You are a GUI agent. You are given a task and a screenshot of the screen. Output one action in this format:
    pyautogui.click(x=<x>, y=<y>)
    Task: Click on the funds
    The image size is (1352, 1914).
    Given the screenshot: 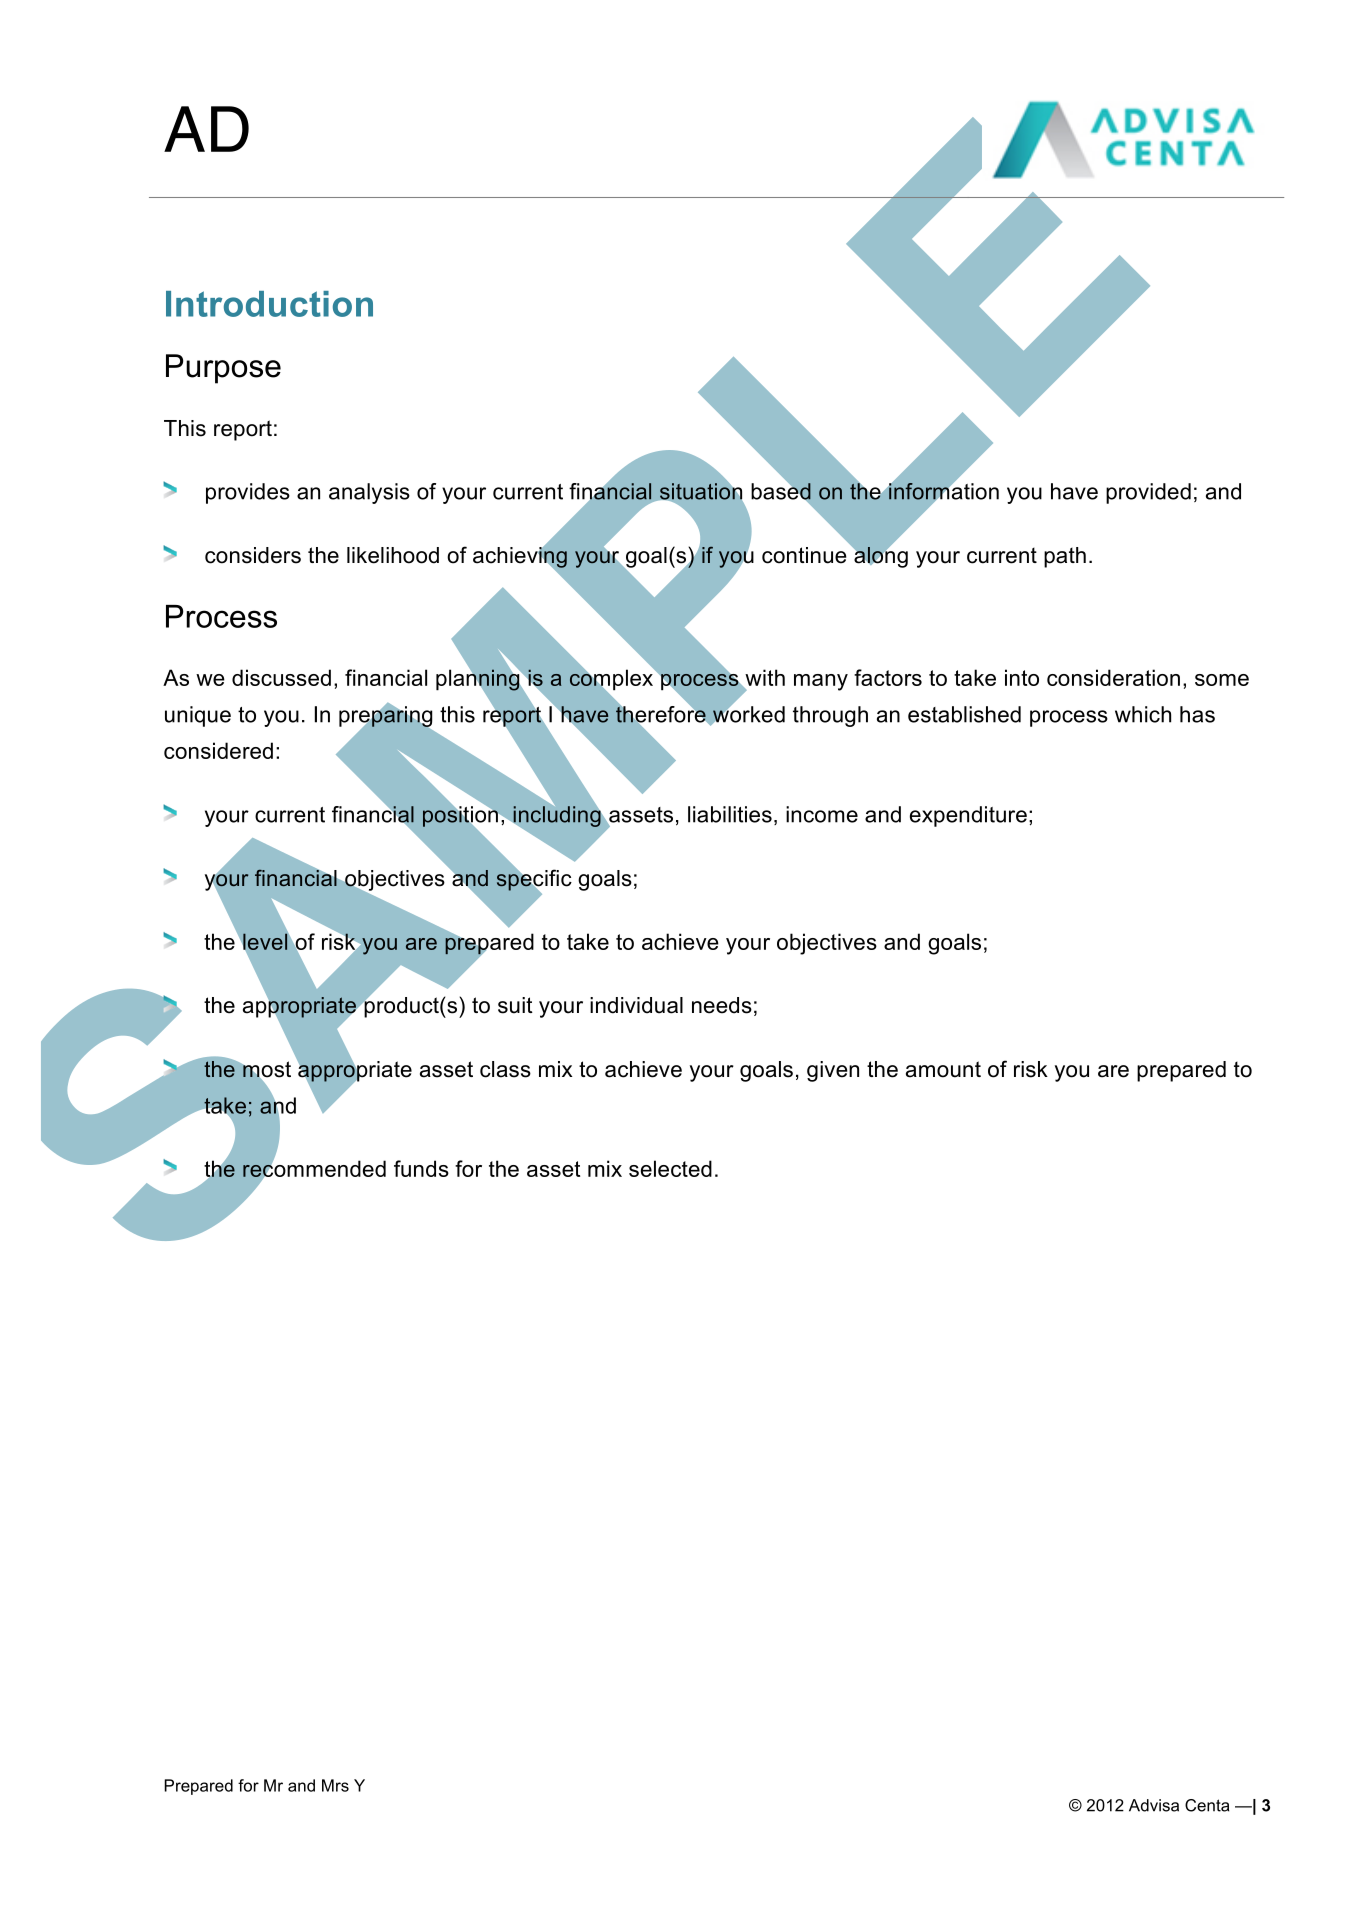 What is the action you would take?
    pyautogui.click(x=421, y=1168)
